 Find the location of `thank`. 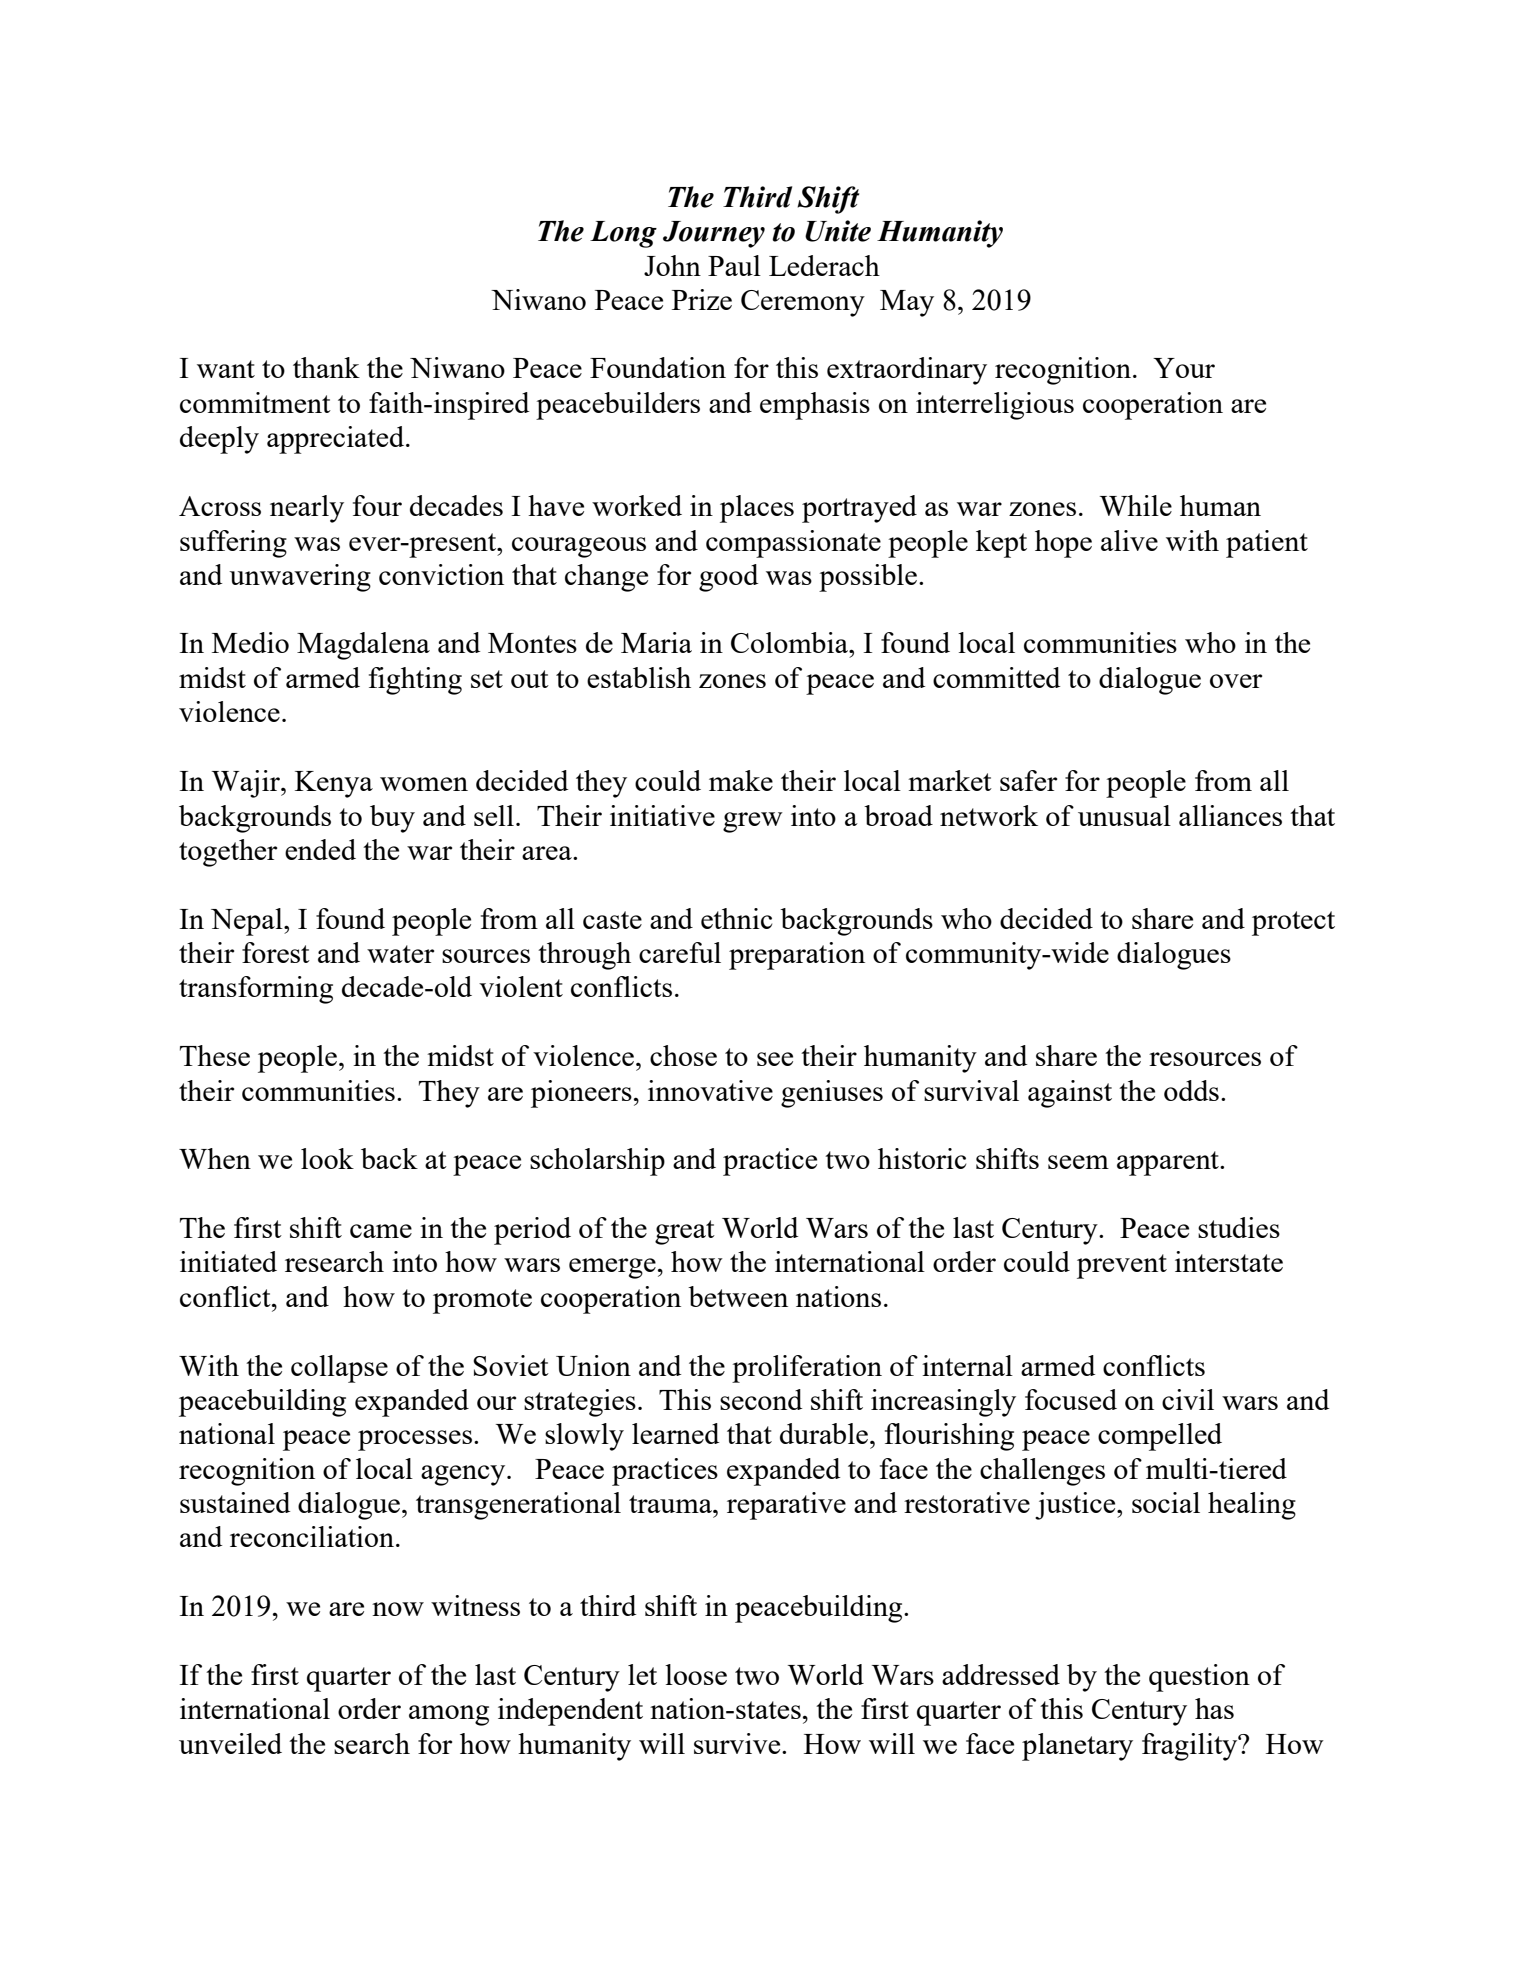

thank is located at coordinates (326, 367).
